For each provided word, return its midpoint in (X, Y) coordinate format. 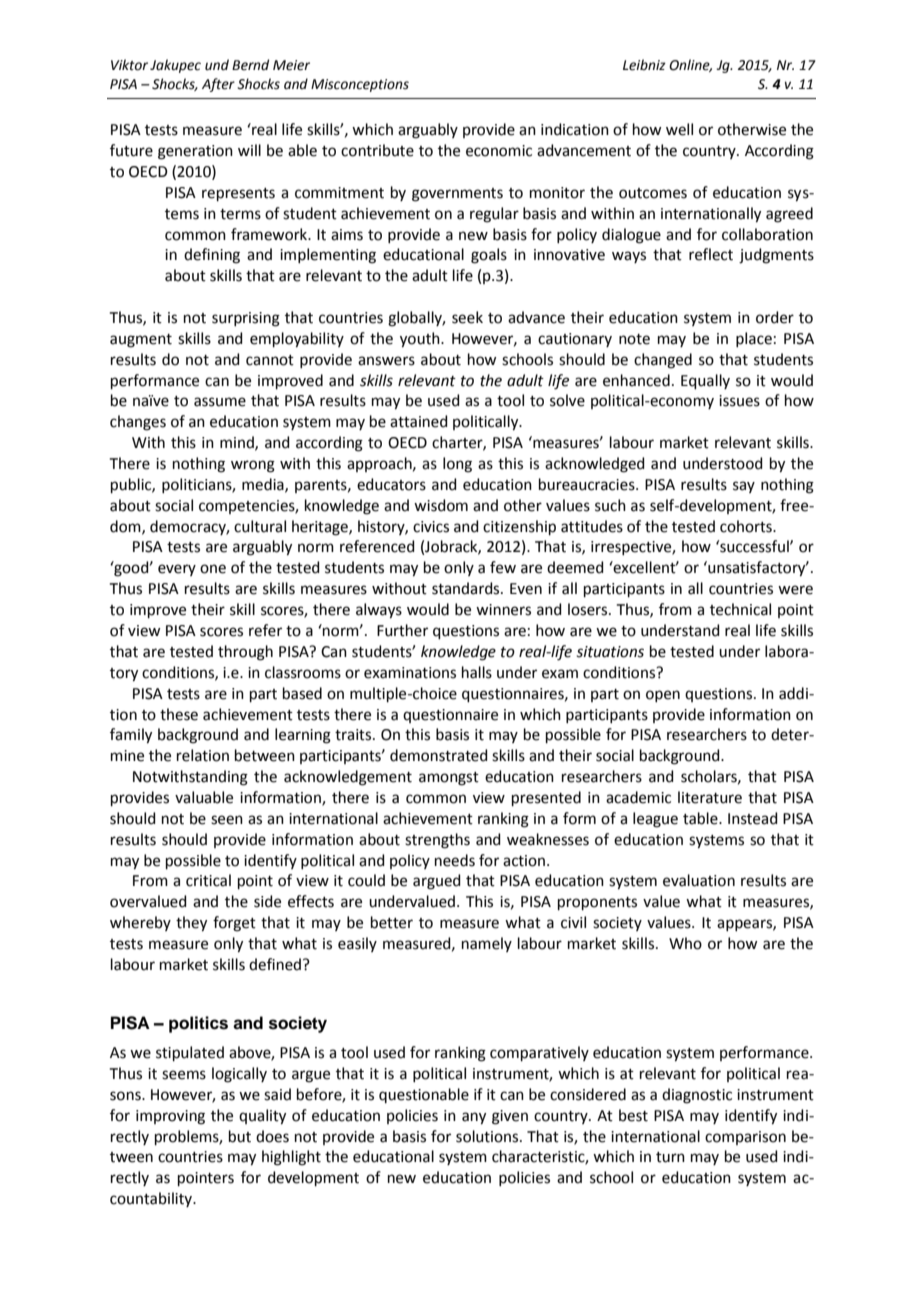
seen (227, 820)
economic (499, 151)
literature (710, 797)
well (679, 129)
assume (220, 402)
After (218, 85)
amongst (449, 779)
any (474, 1118)
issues (739, 401)
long (457, 465)
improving (170, 1117)
